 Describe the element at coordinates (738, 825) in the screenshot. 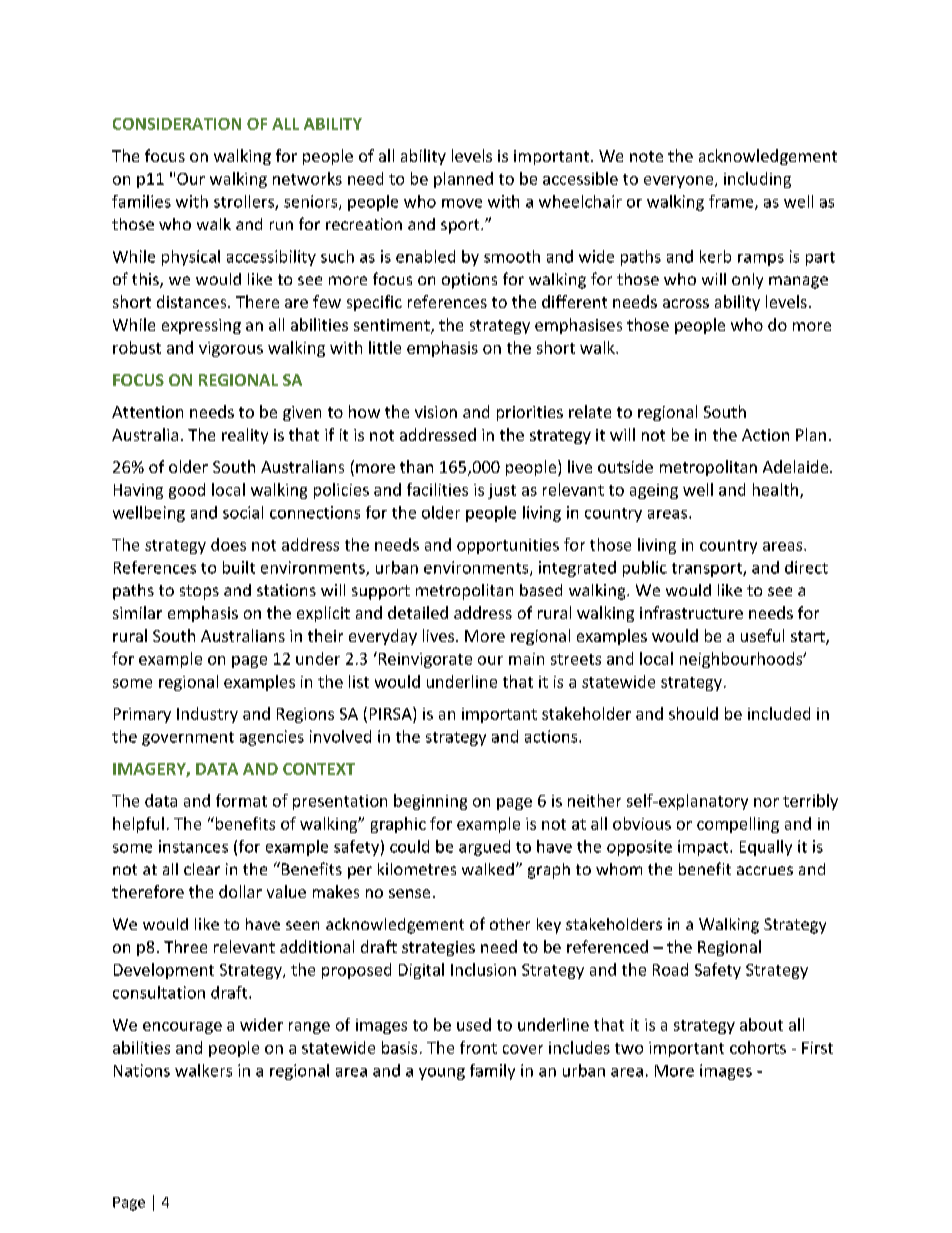

I see `compelling` at that location.
